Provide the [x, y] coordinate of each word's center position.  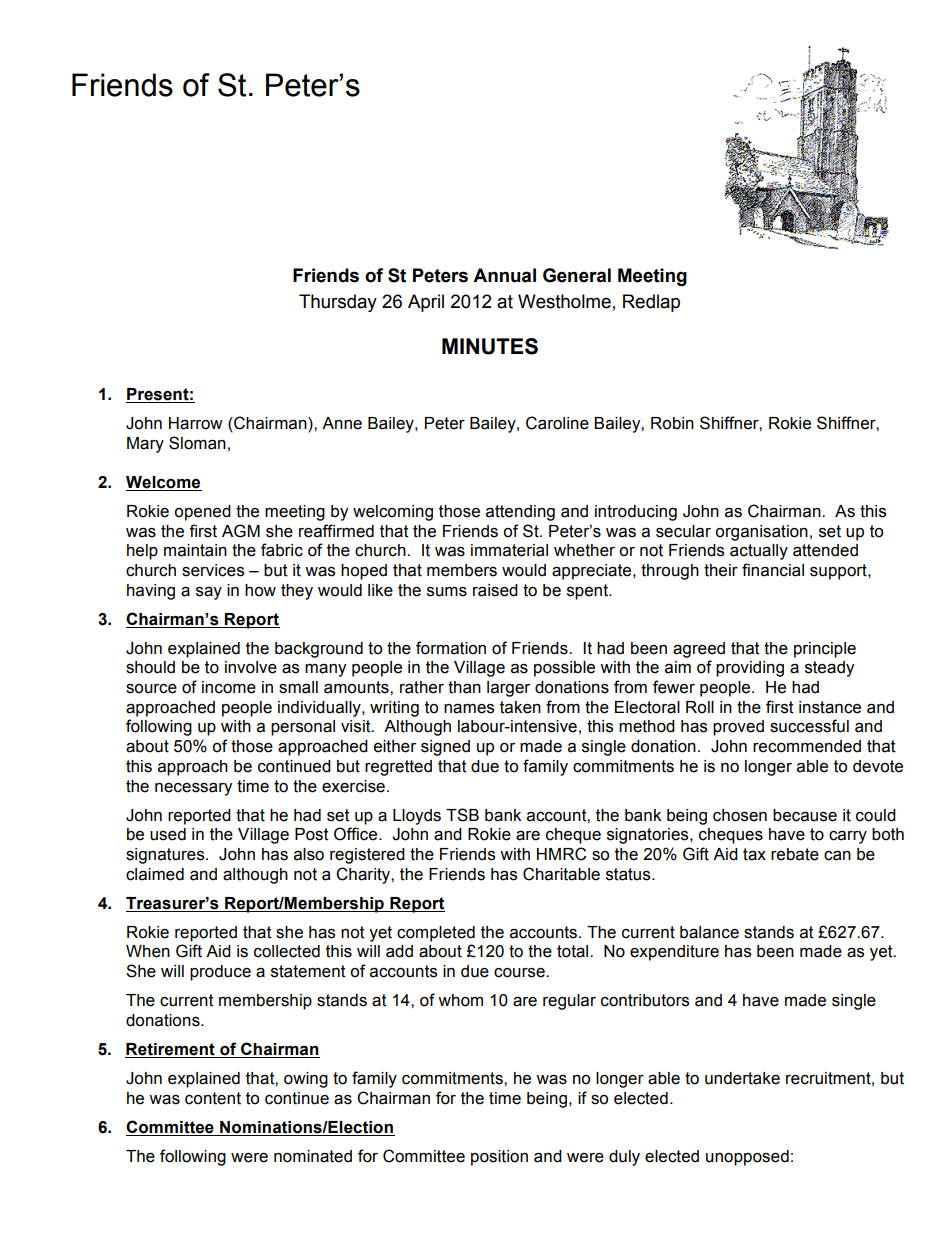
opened [202, 513]
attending [520, 513]
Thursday [338, 303]
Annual [504, 275]
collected [287, 951]
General [577, 275]
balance [709, 932]
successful [809, 726]
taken [520, 707]
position [499, 1158]
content [213, 1098]
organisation [761, 533]
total [574, 951]
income [229, 687]
